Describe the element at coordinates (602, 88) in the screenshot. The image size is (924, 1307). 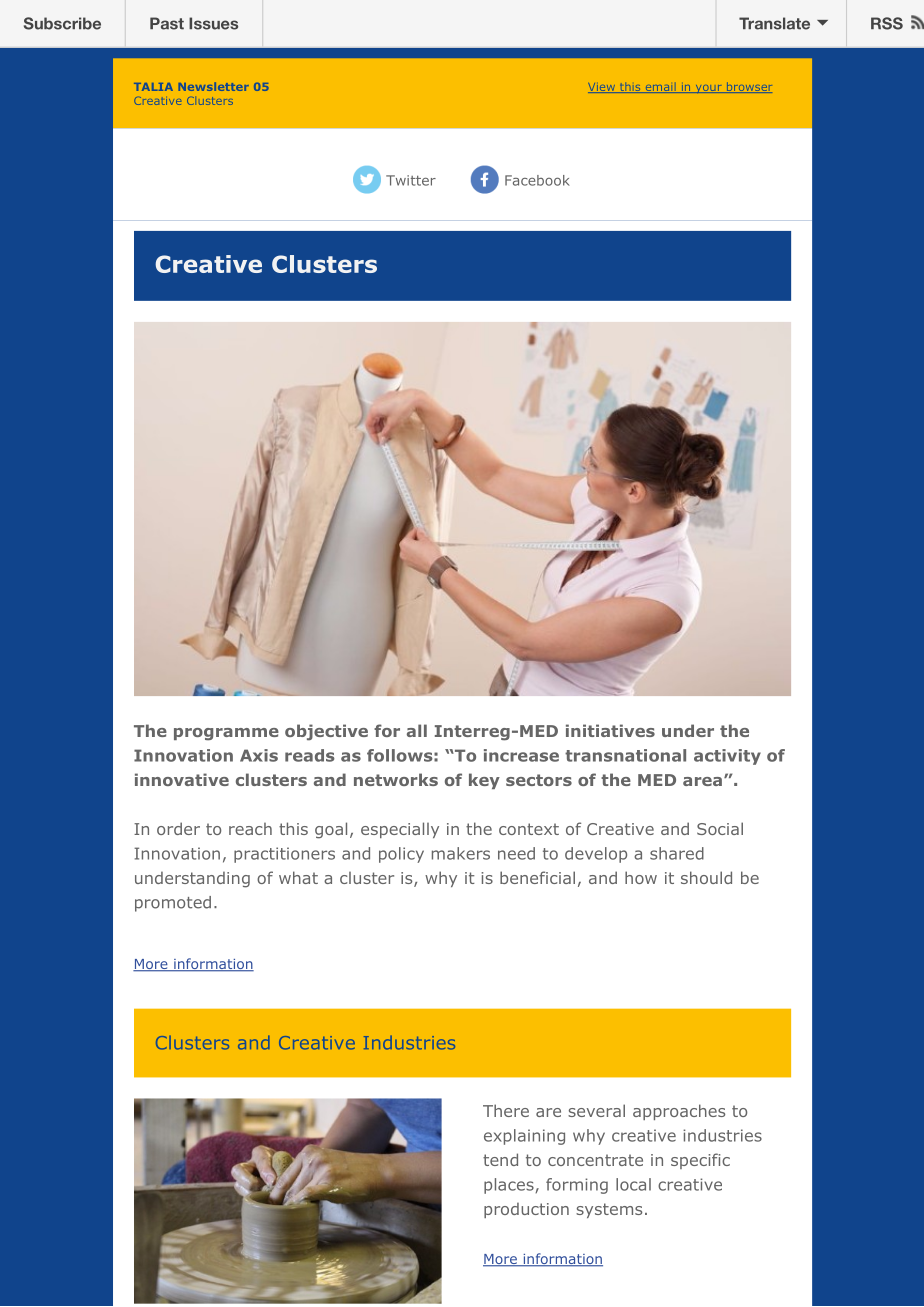
I see `View` at that location.
